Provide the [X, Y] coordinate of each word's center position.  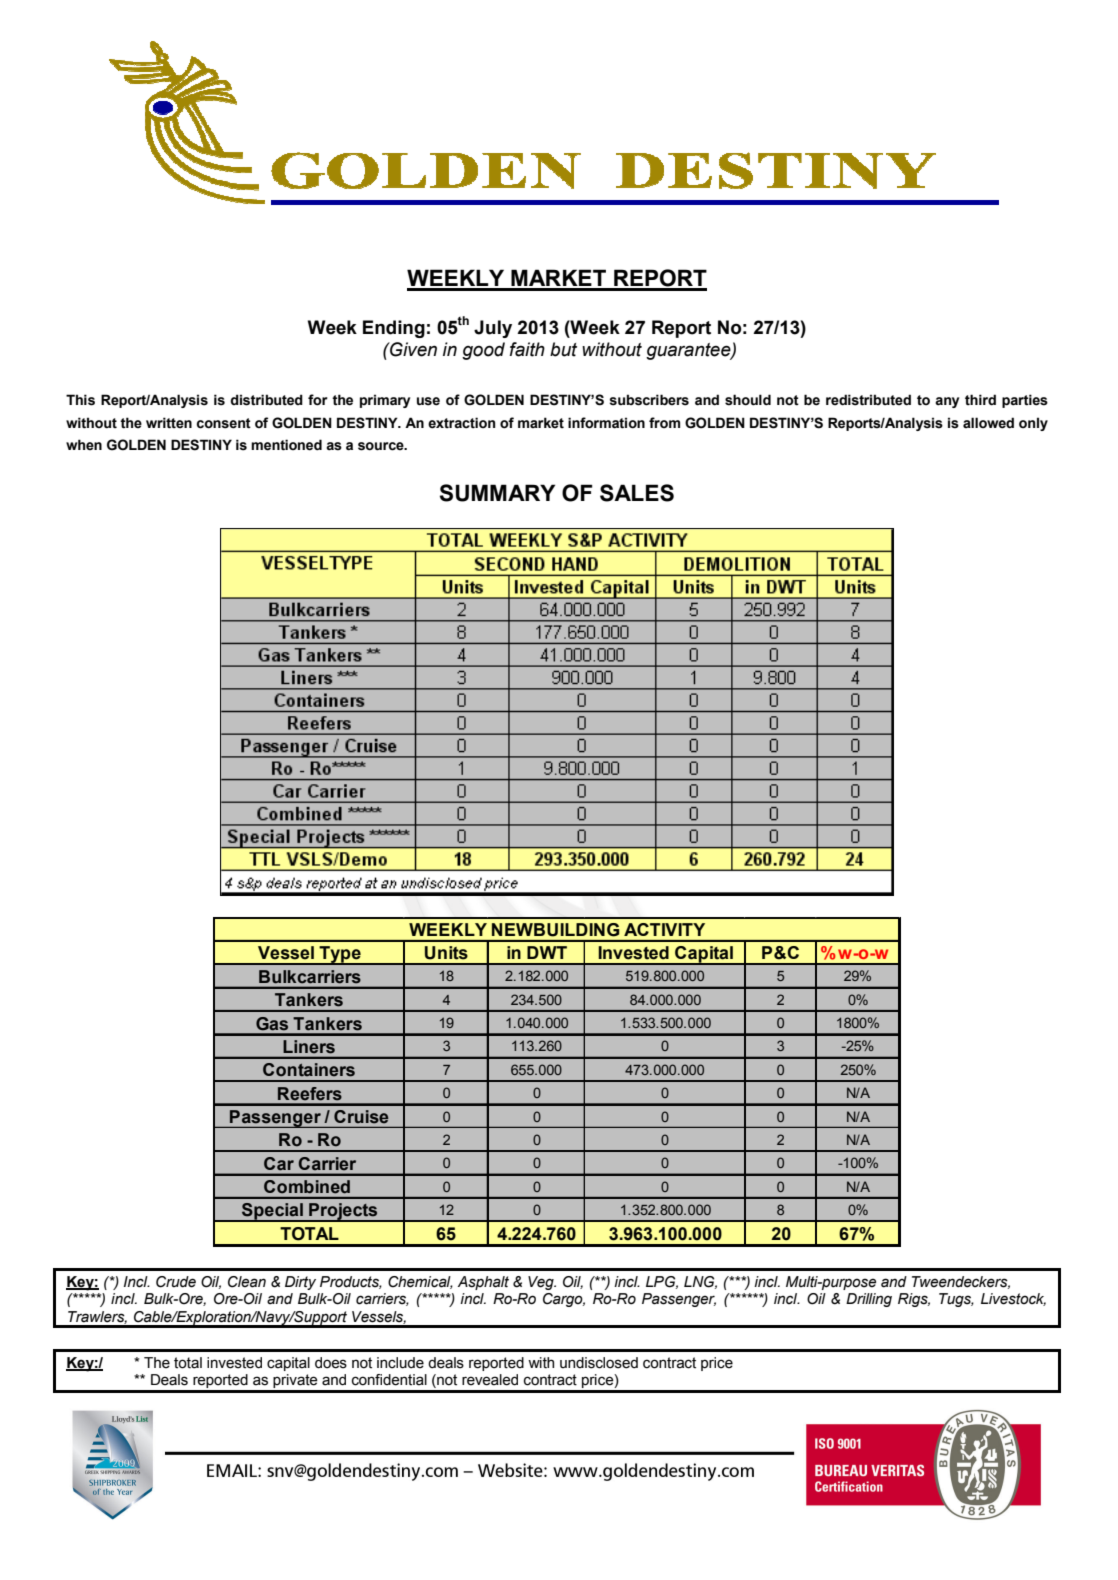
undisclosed [599, 1363]
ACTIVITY [664, 929]
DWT [547, 952]
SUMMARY [497, 493]
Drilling [869, 1300]
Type [340, 955]
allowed [988, 423]
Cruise [361, 1116]
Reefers [310, 1094]
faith [527, 349]
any [947, 402]
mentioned [286, 445]
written [169, 423]
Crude [176, 1282]
